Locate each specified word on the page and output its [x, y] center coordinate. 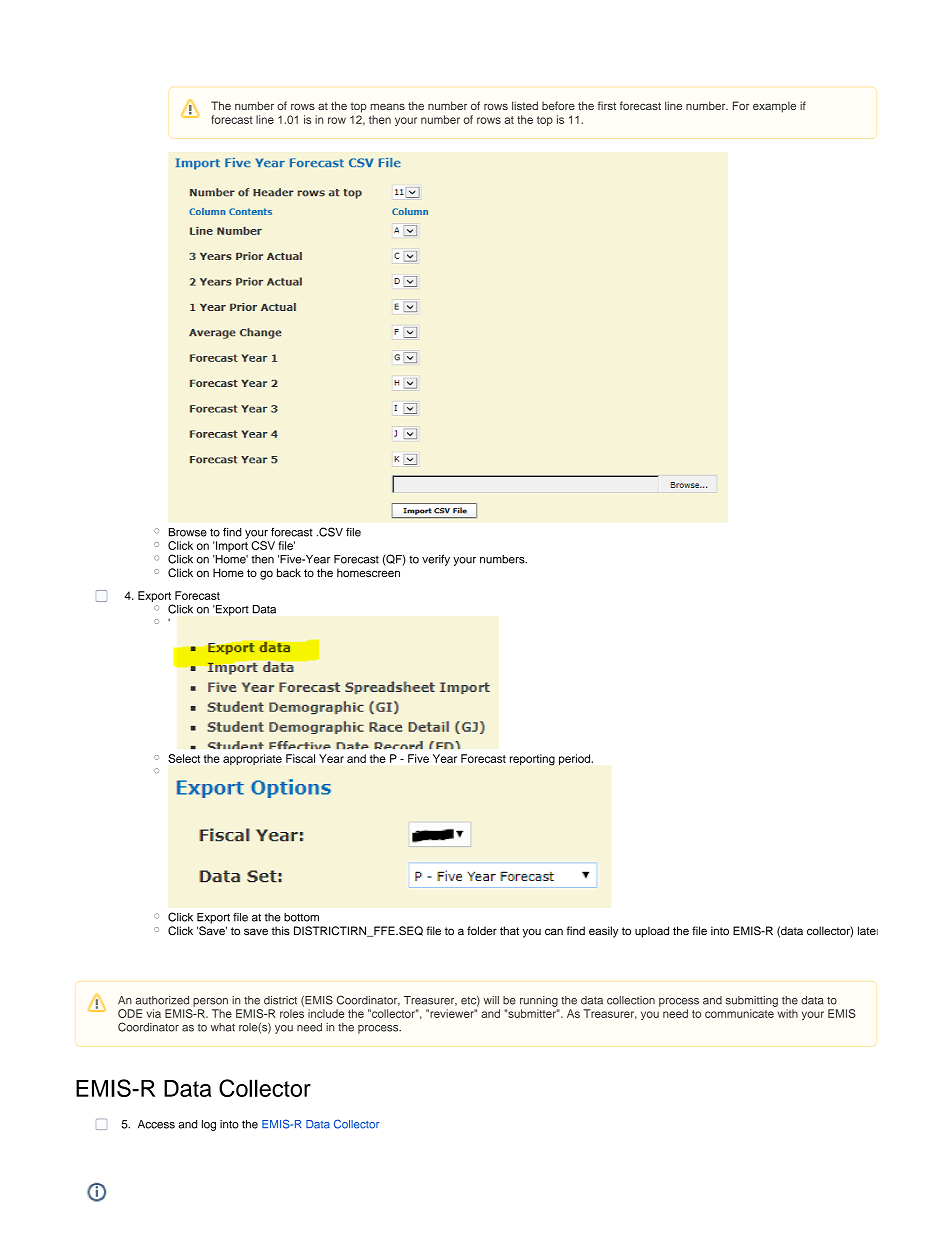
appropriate [252, 759]
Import [231, 546]
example [774, 107]
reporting [532, 760]
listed [525, 105]
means [387, 106]
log [209, 1125]
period [576, 759]
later [868, 930]
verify [436, 560]
